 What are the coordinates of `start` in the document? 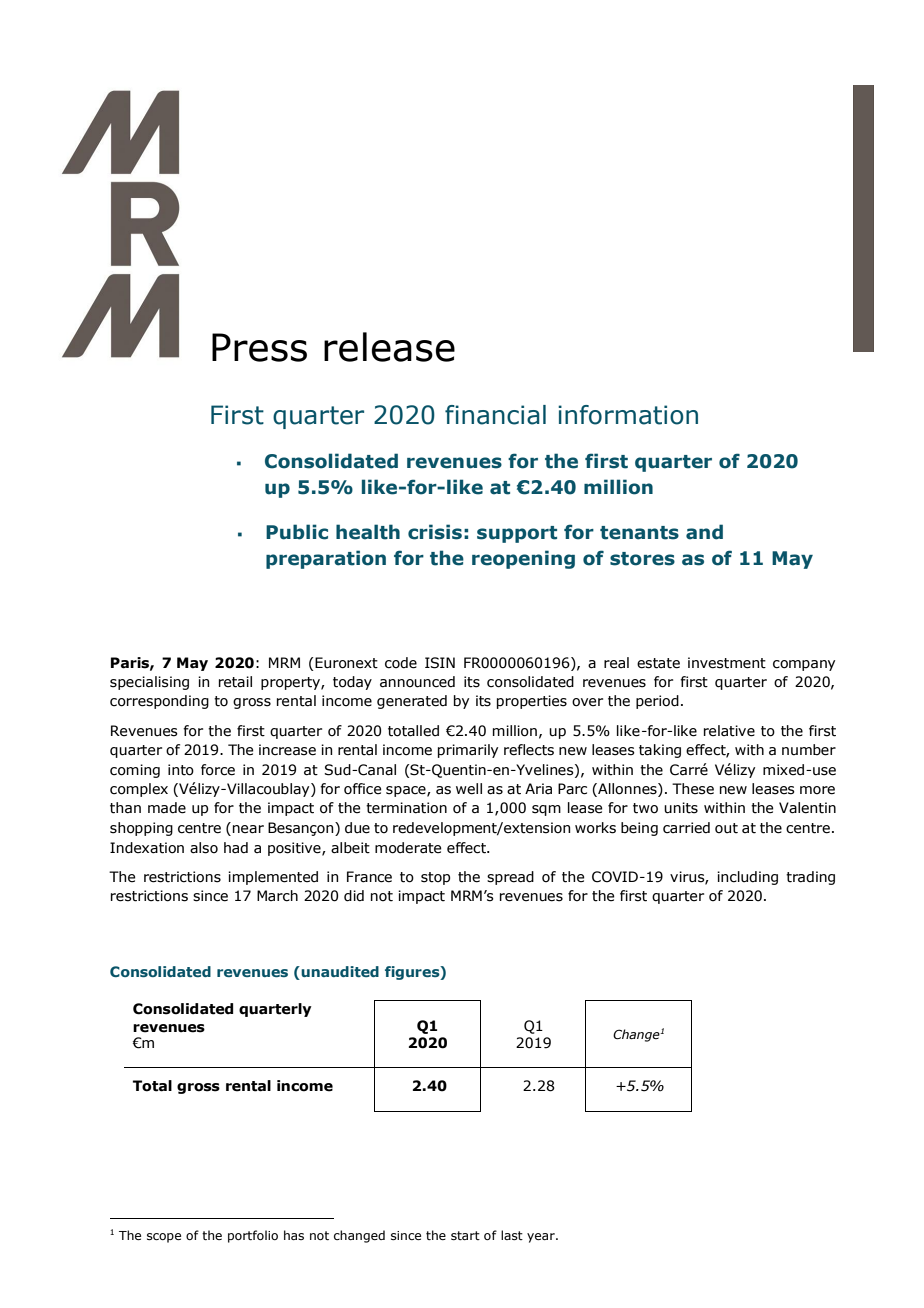 It's located at (465, 1235).
